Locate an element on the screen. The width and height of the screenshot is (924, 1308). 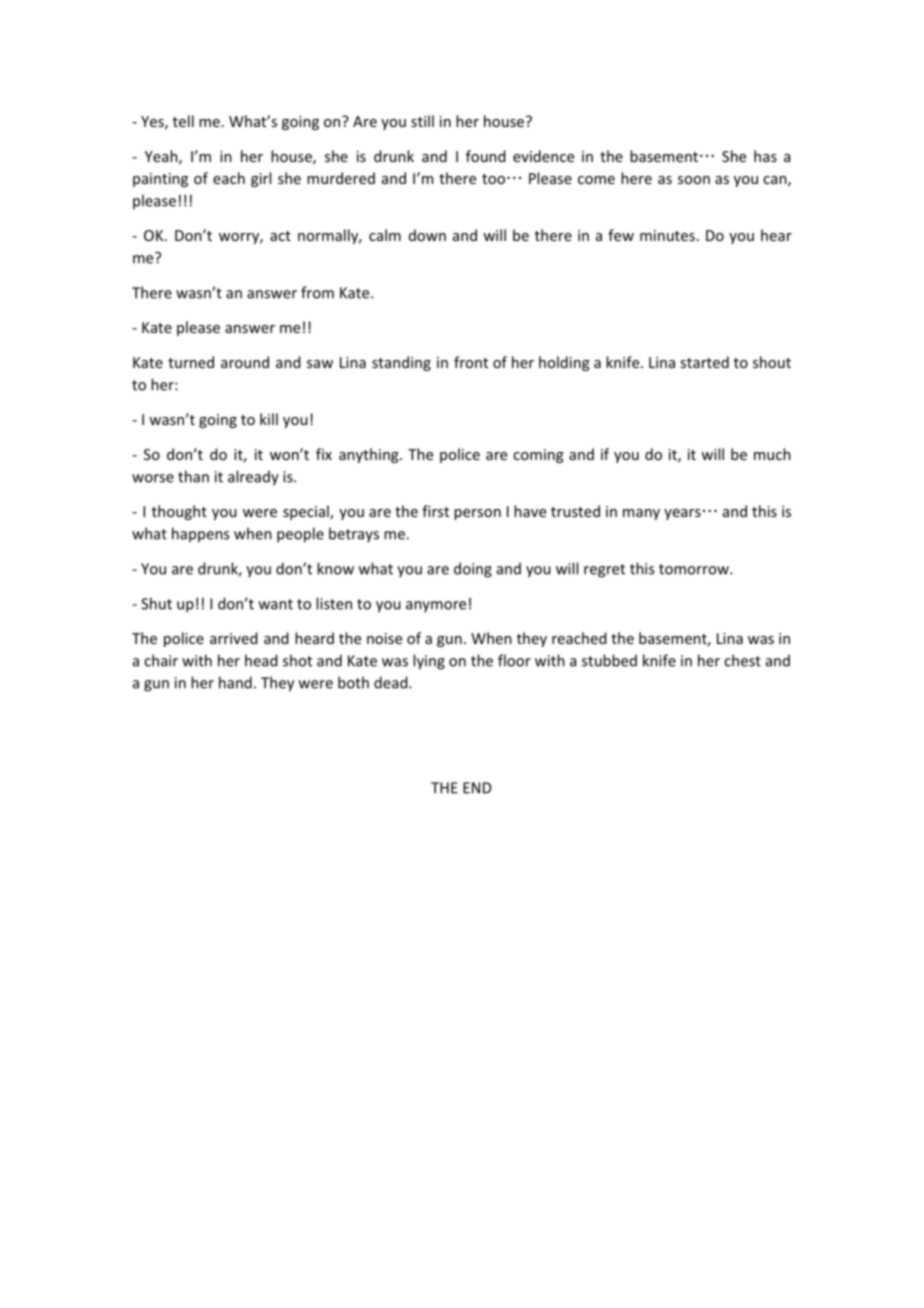
arrived is located at coordinates (234, 638).
